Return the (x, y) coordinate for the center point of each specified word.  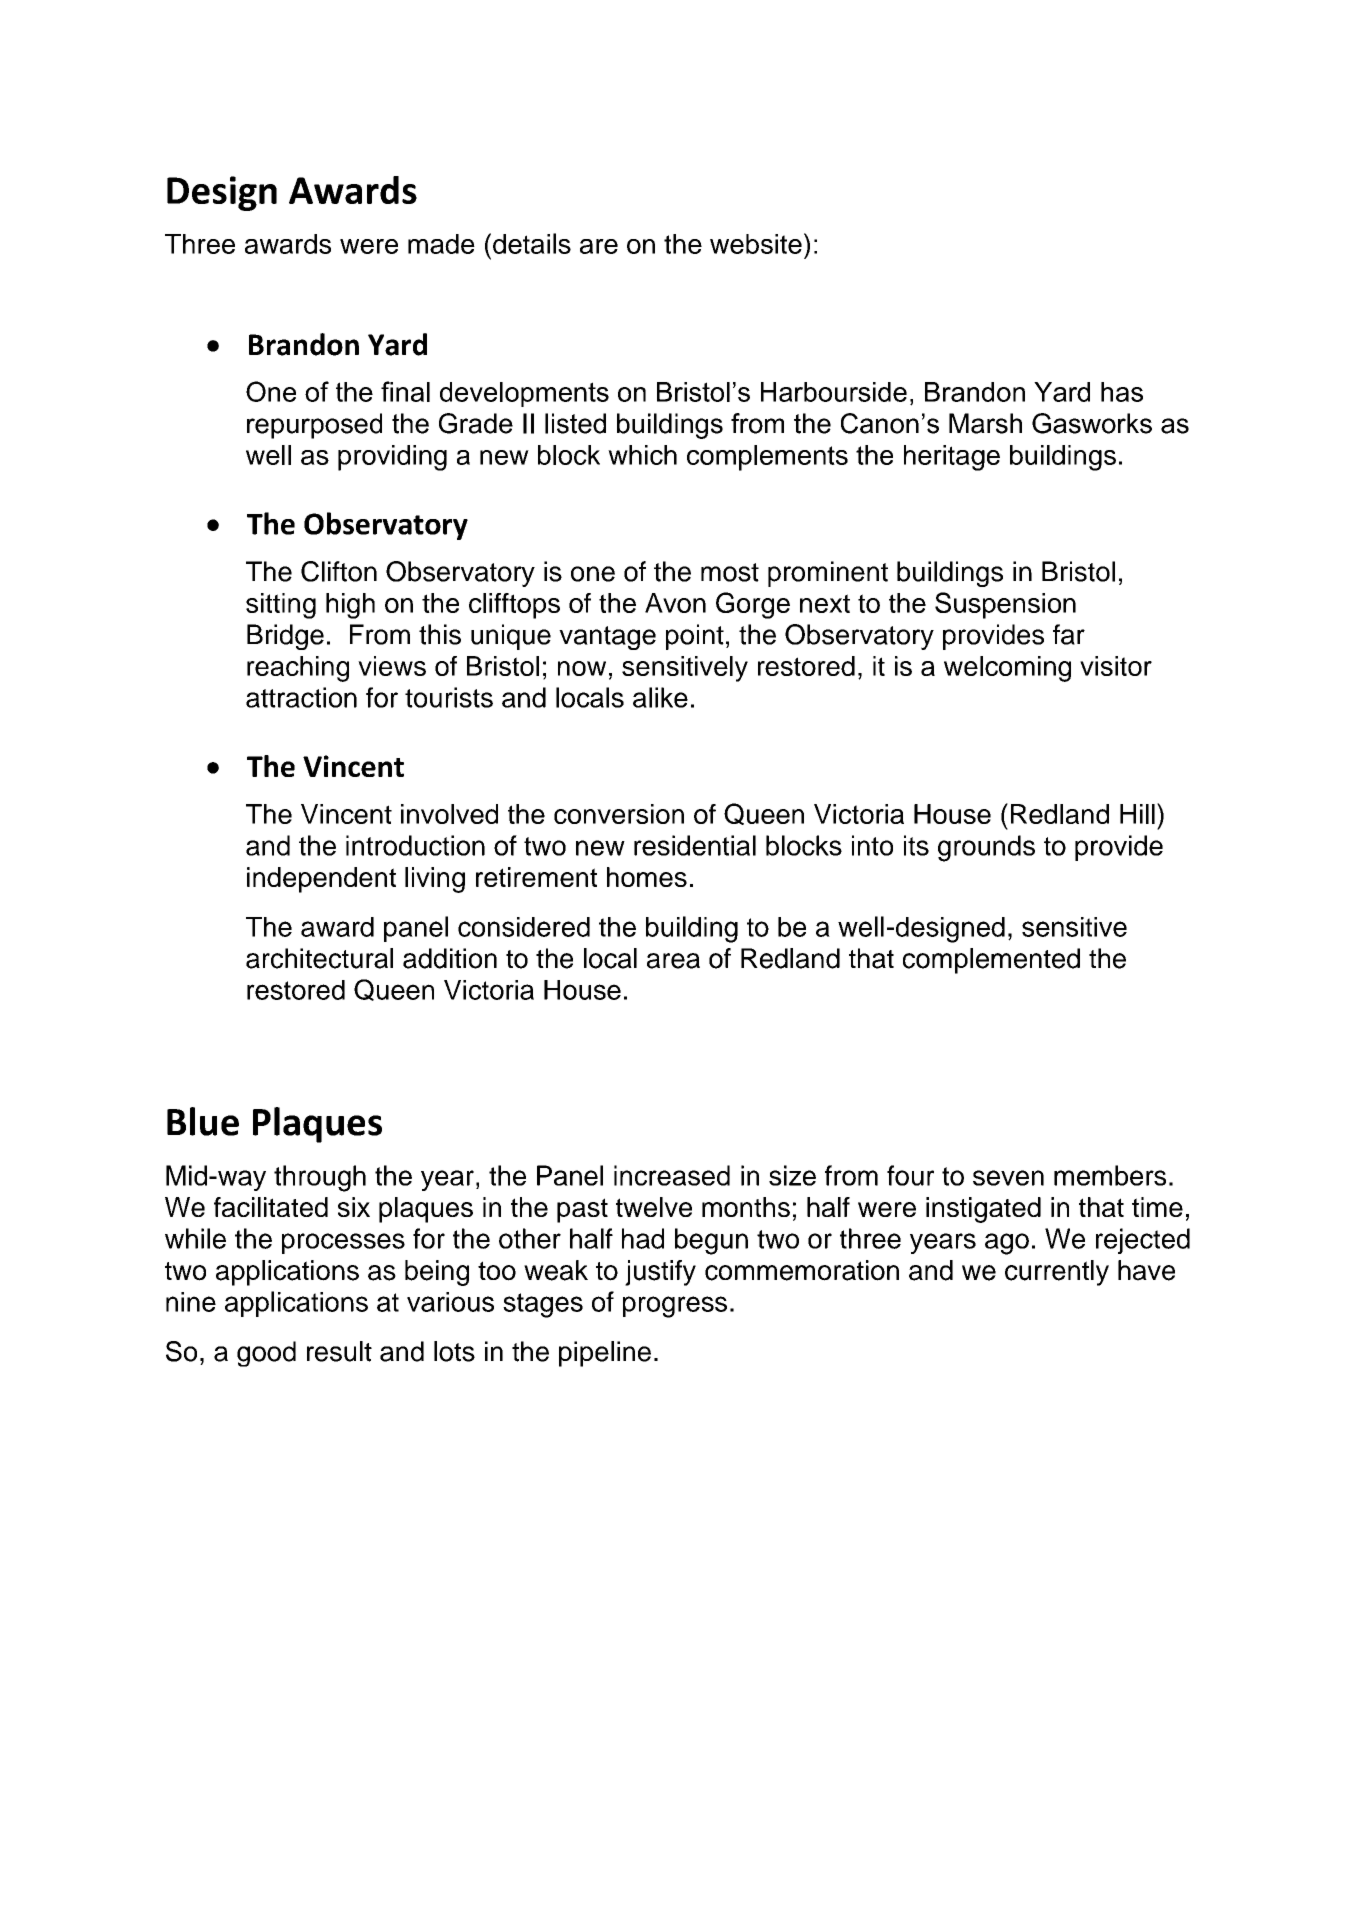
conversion (619, 814)
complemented (991, 961)
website (756, 244)
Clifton (339, 571)
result (339, 1351)
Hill (1137, 814)
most (730, 572)
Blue (203, 1121)
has (1122, 392)
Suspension (1005, 605)
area (673, 961)
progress (675, 1307)
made (441, 244)
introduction (415, 845)
